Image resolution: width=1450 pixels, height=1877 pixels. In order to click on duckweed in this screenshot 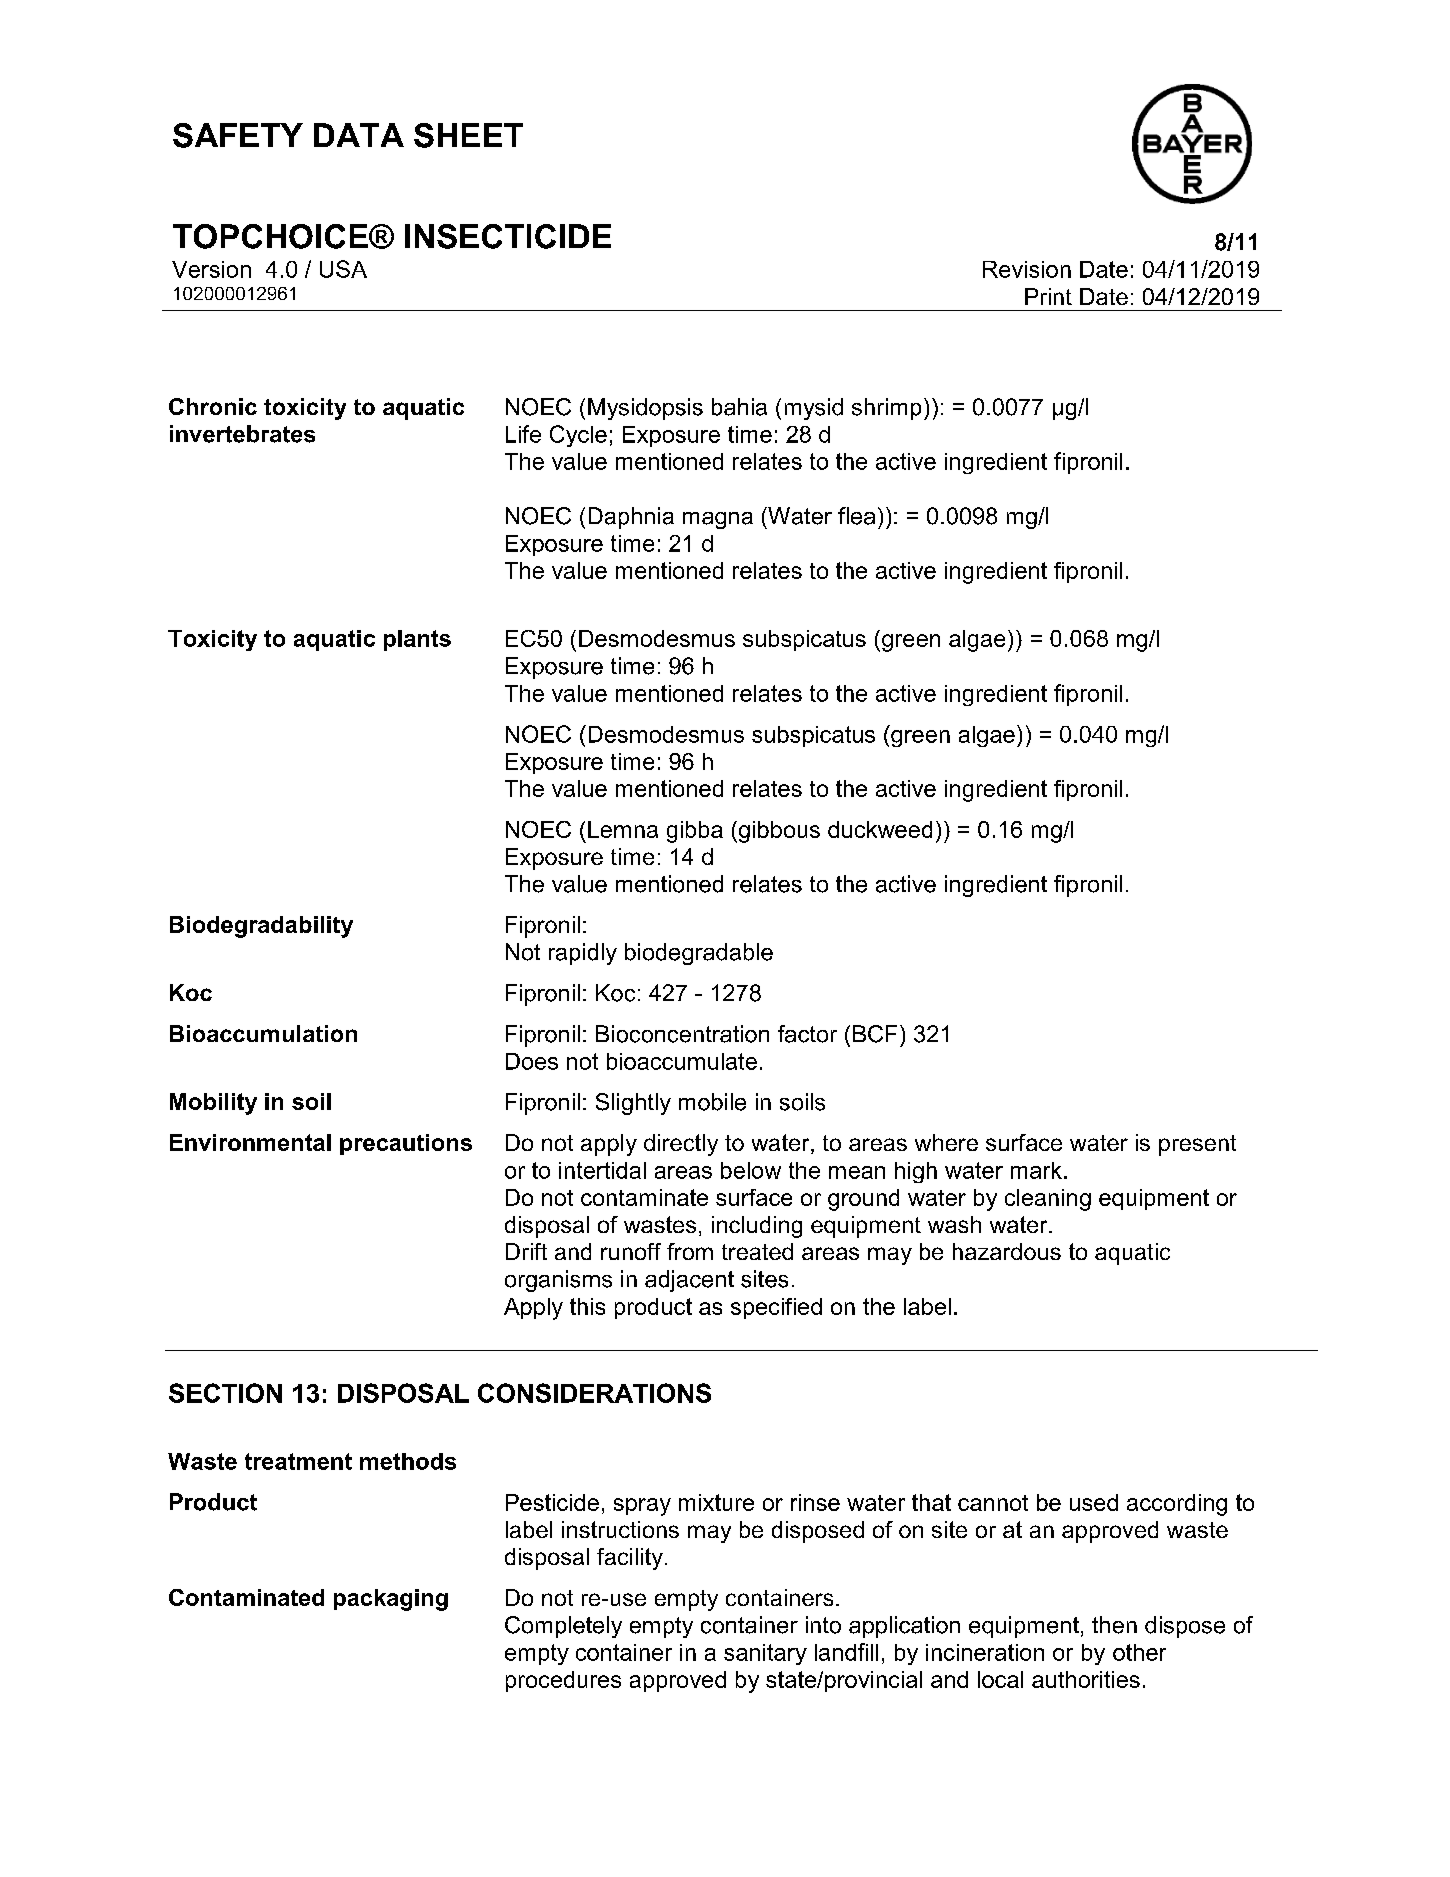, I will do `click(880, 829)`.
